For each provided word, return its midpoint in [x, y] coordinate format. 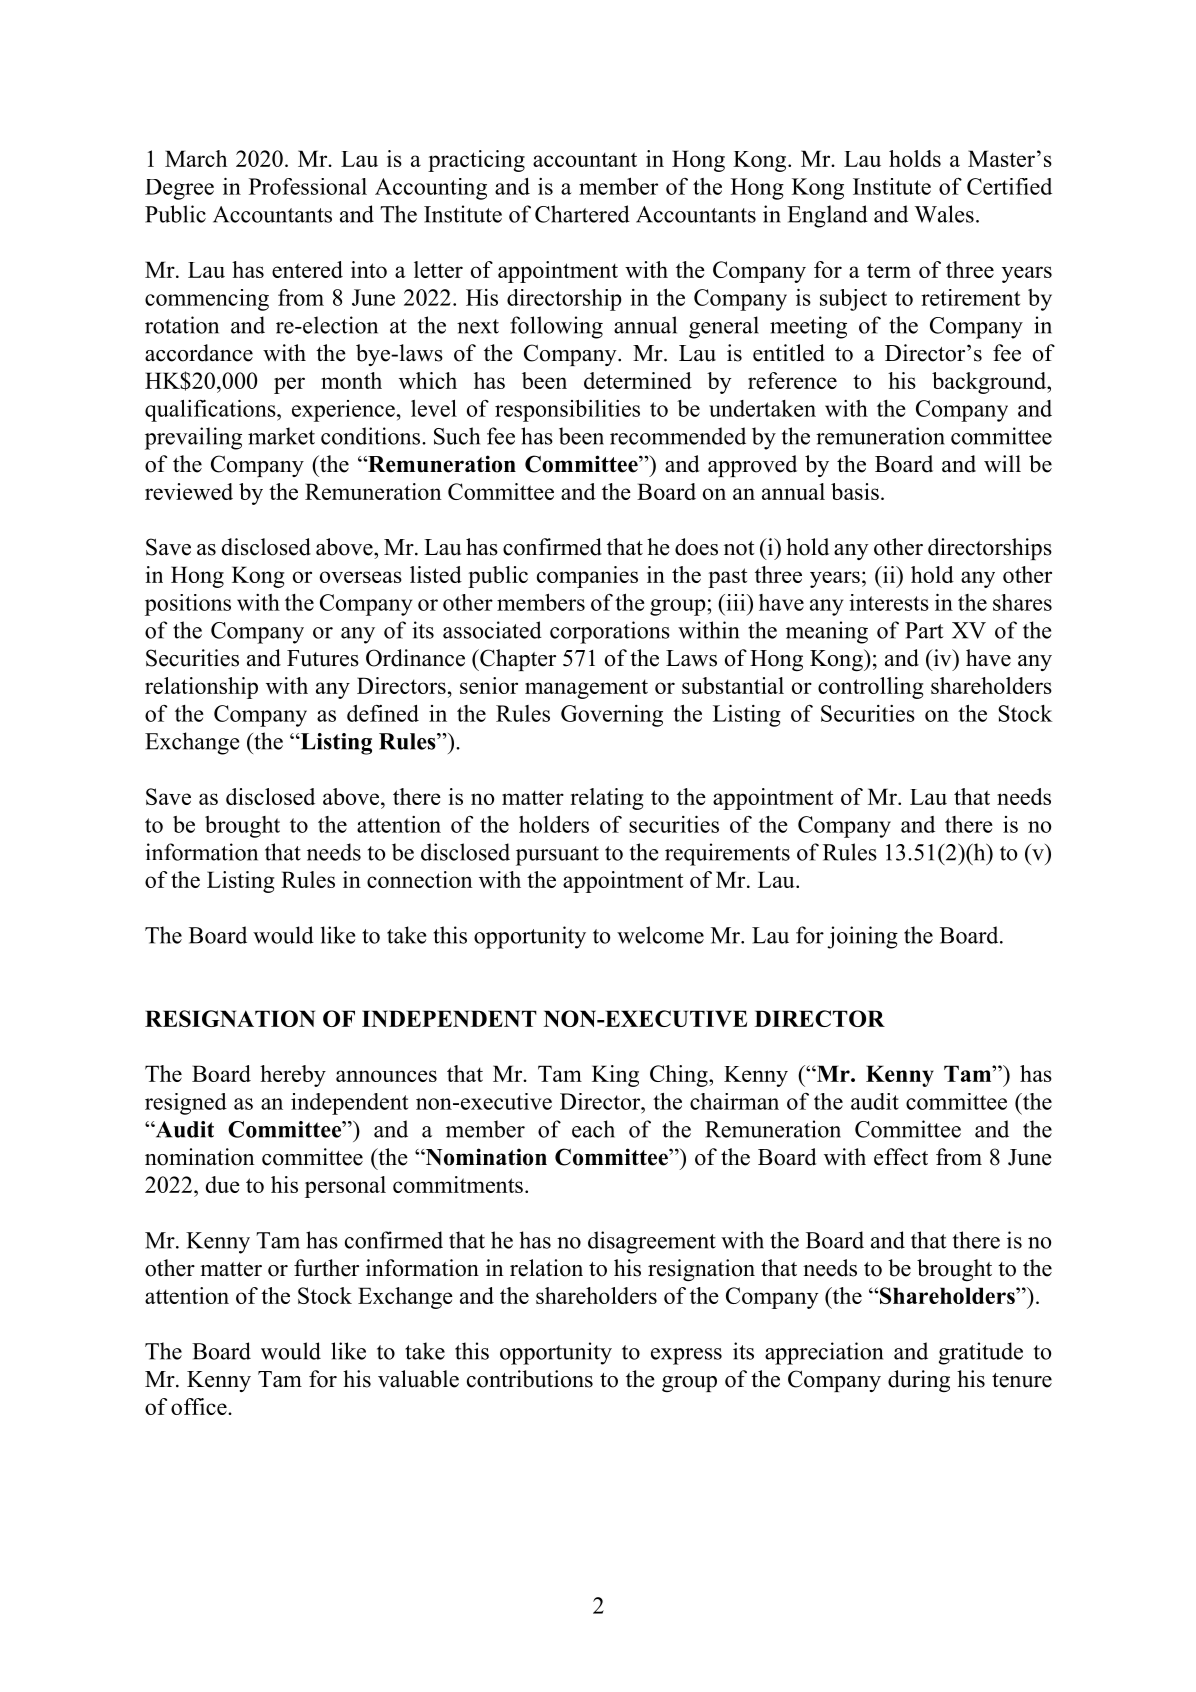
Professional [308, 186]
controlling [870, 688]
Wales [944, 214]
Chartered [582, 214]
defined [383, 713]
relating [606, 799]
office [200, 1406]
